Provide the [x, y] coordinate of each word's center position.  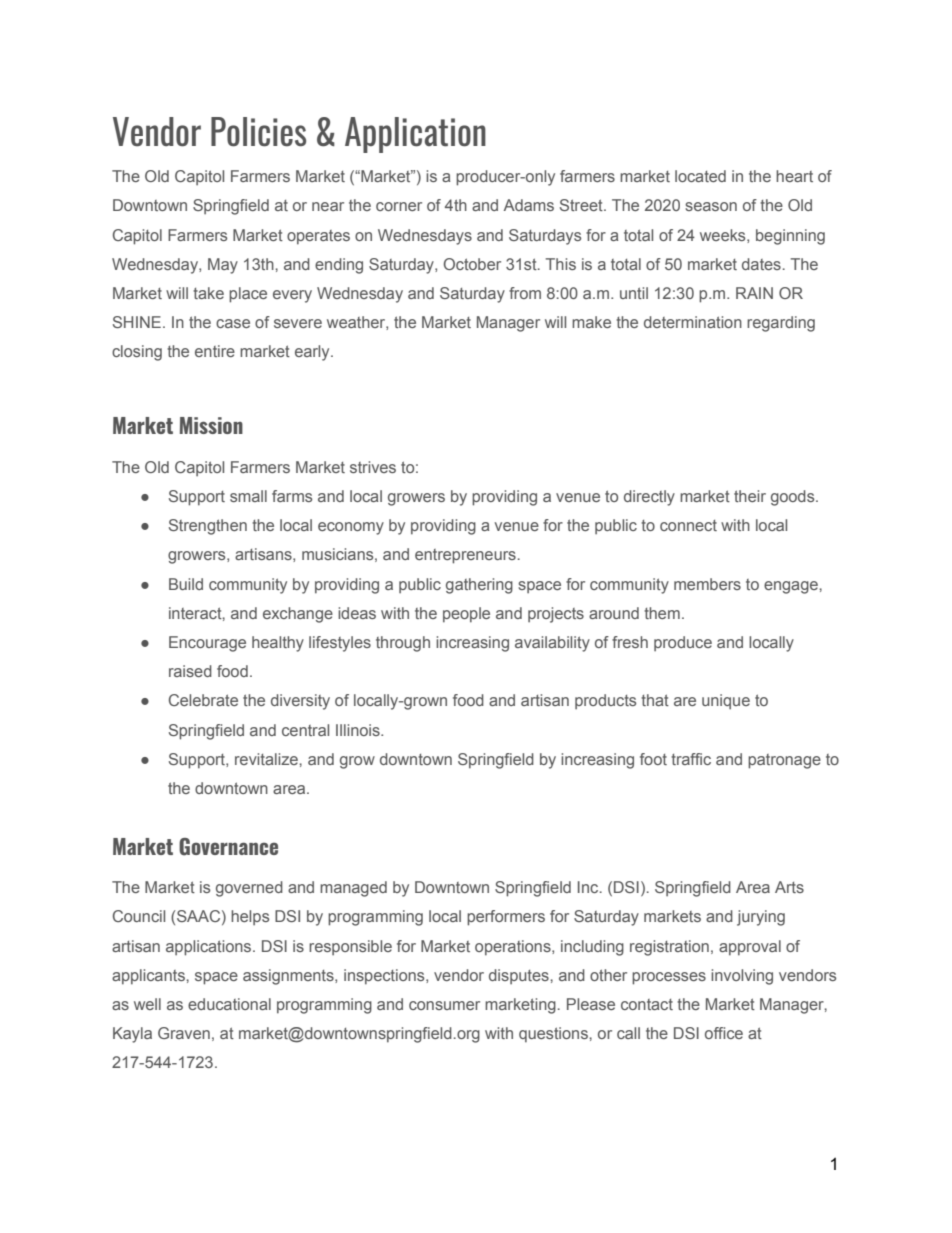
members [707, 584]
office [724, 1033]
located [700, 176]
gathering [479, 586]
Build [186, 584]
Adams [529, 205]
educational [229, 1004]
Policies [258, 132]
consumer [444, 1005]
